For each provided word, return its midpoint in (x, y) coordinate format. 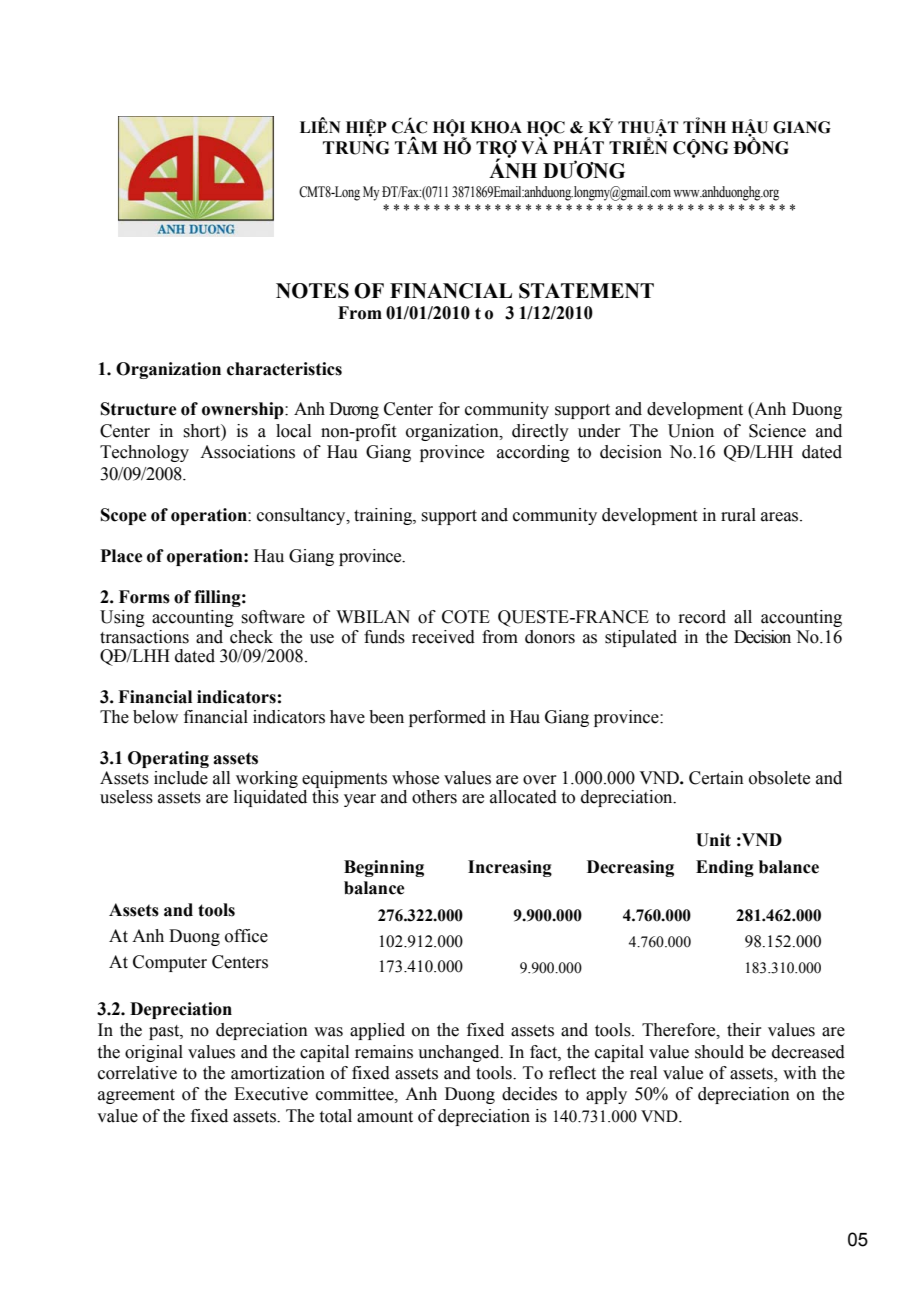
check (251, 637)
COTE (466, 617)
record (702, 617)
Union (691, 431)
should (719, 1052)
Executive (271, 1094)
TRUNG (356, 148)
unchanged (460, 1053)
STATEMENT (586, 291)
